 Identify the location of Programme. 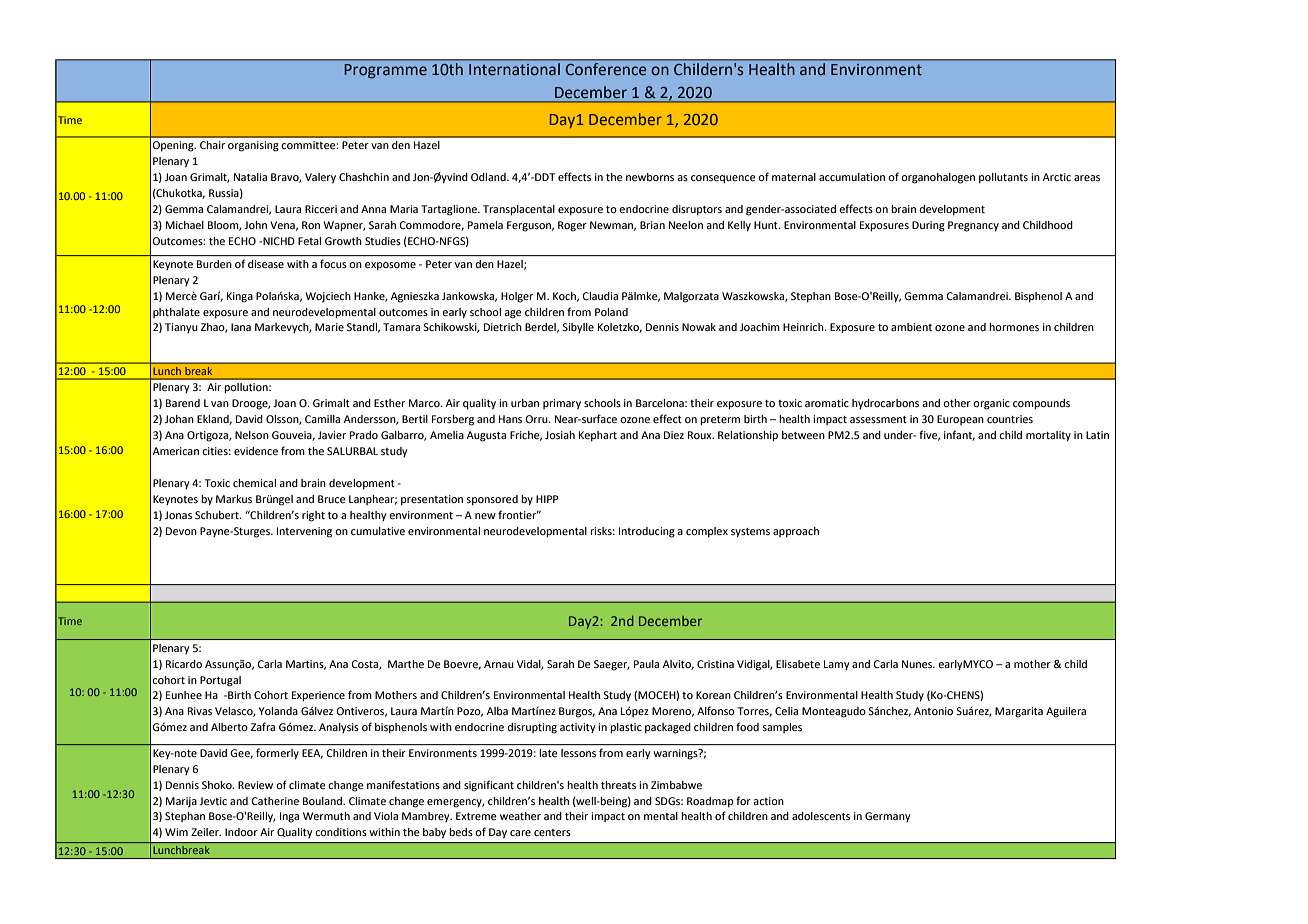
(386, 71).
